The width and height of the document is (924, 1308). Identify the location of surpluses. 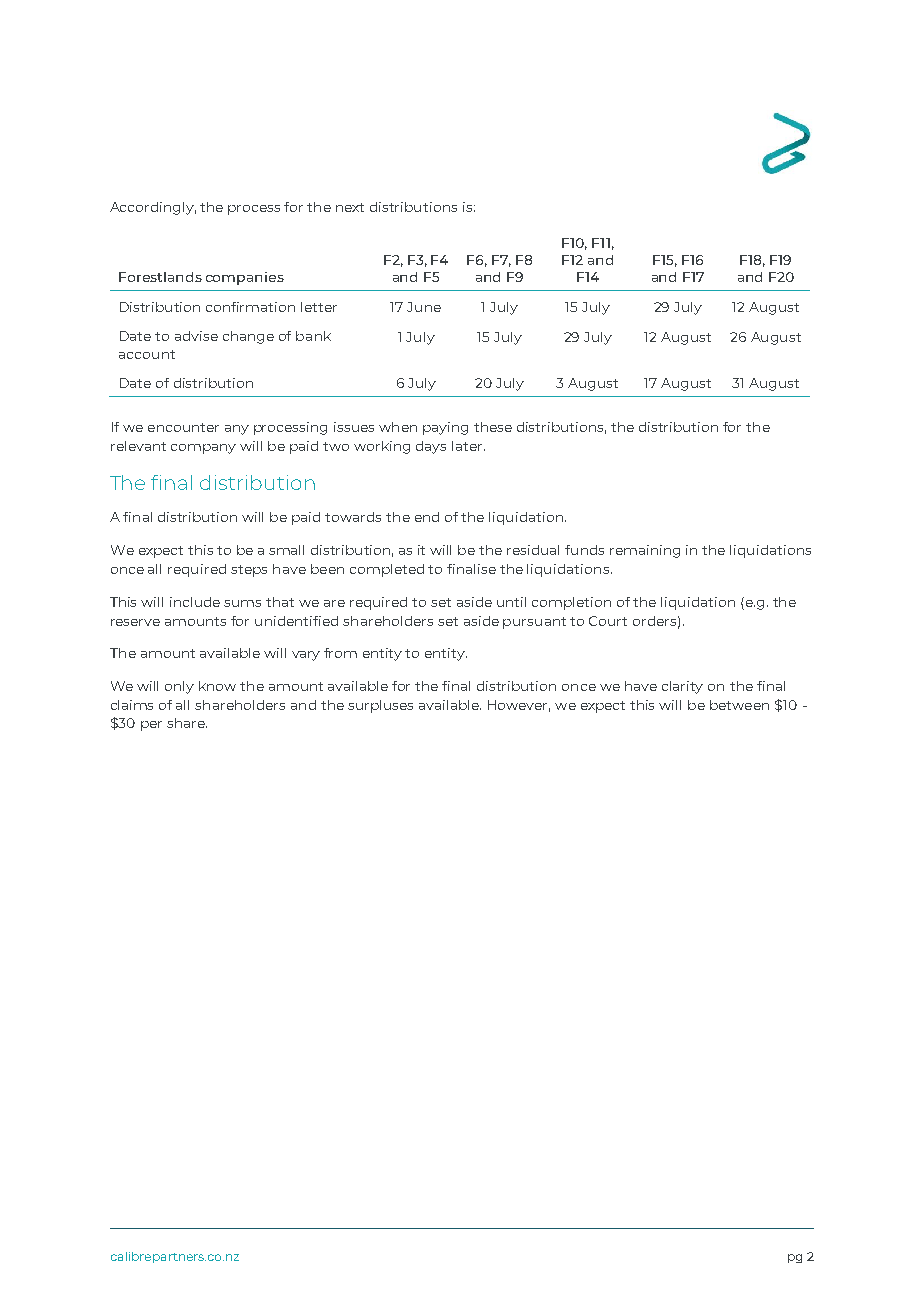
(380, 706).
